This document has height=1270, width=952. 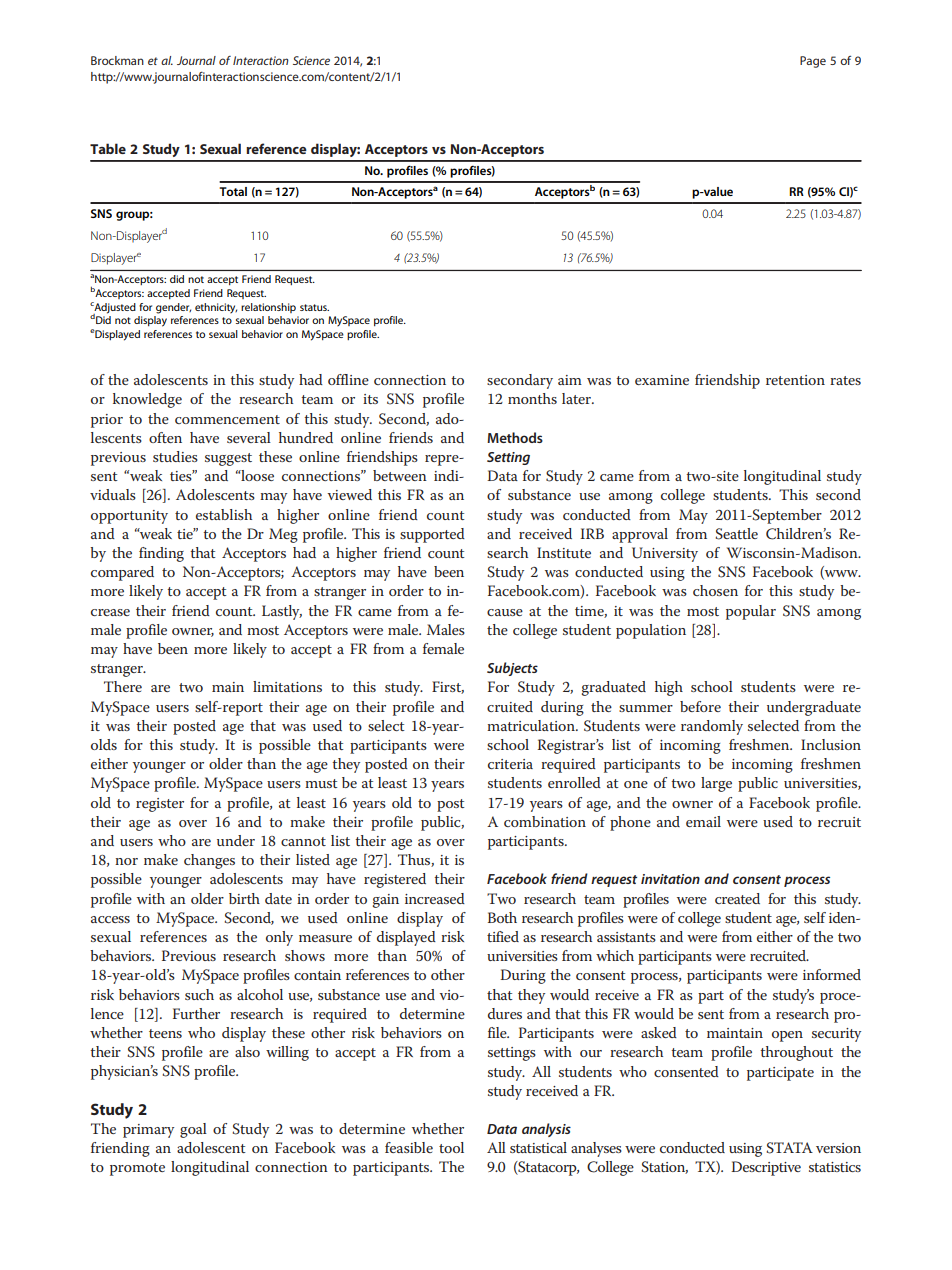 What do you see at coordinates (751, 612) in the document?
I see `popular` at bounding box center [751, 612].
